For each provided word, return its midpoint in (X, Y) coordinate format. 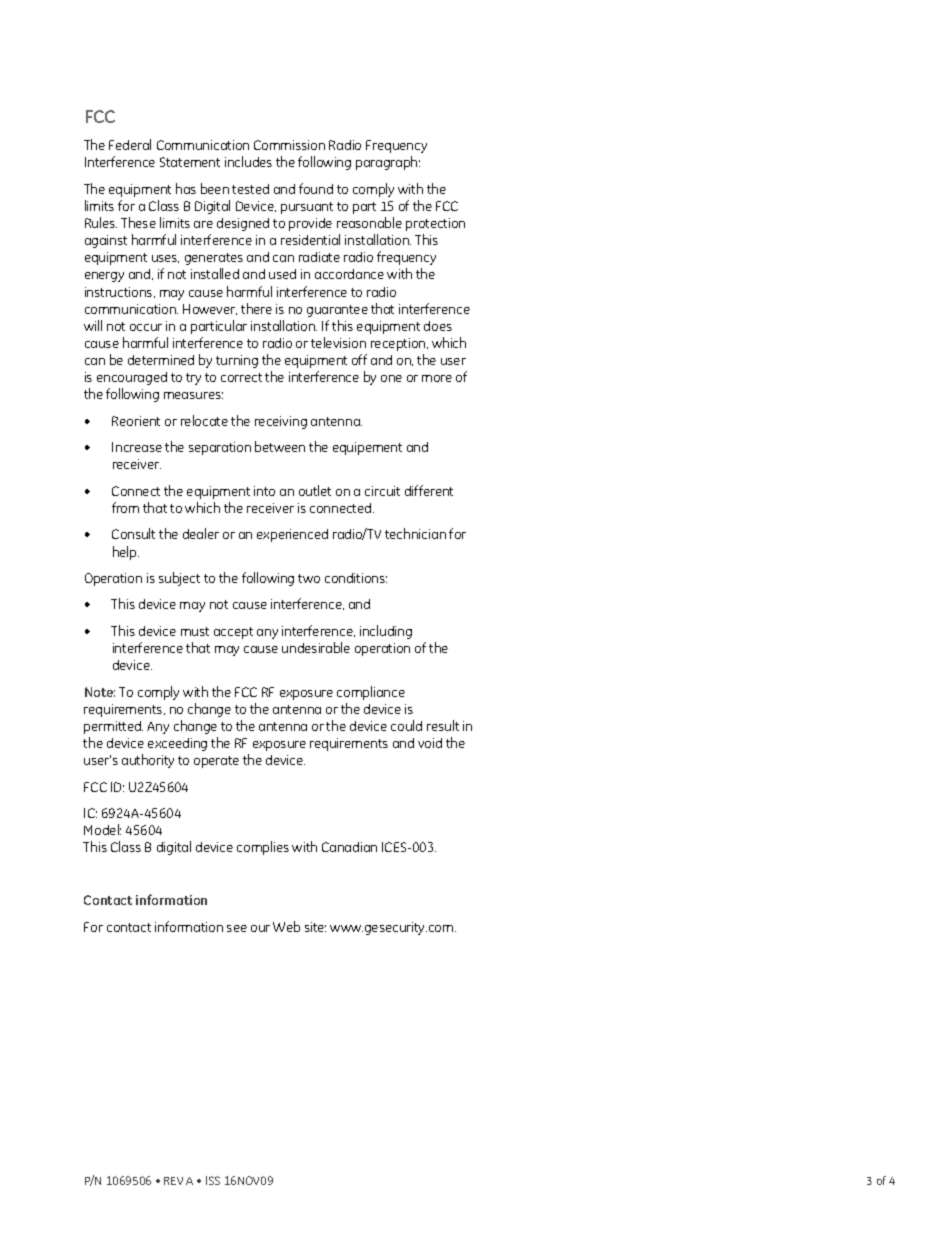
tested (250, 189)
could (406, 725)
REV (173, 1181)
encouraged (132, 378)
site (315, 927)
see (237, 928)
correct (241, 377)
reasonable (369, 222)
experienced (292, 535)
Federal (130, 144)
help (126, 553)
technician (415, 533)
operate (216, 762)
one (391, 378)
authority (148, 761)
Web (286, 926)
